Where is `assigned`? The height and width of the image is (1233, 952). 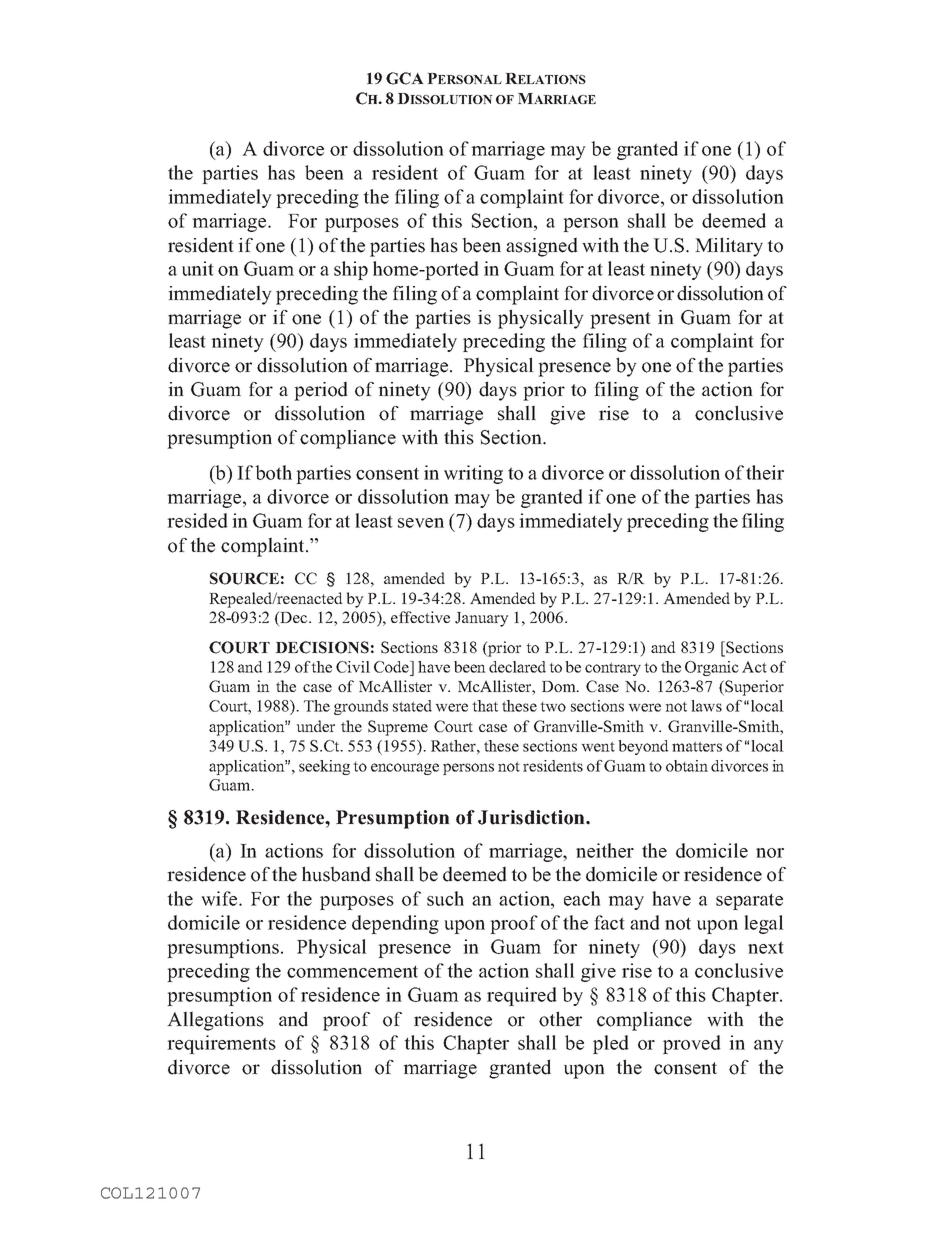
assigned is located at coordinates (542, 247).
